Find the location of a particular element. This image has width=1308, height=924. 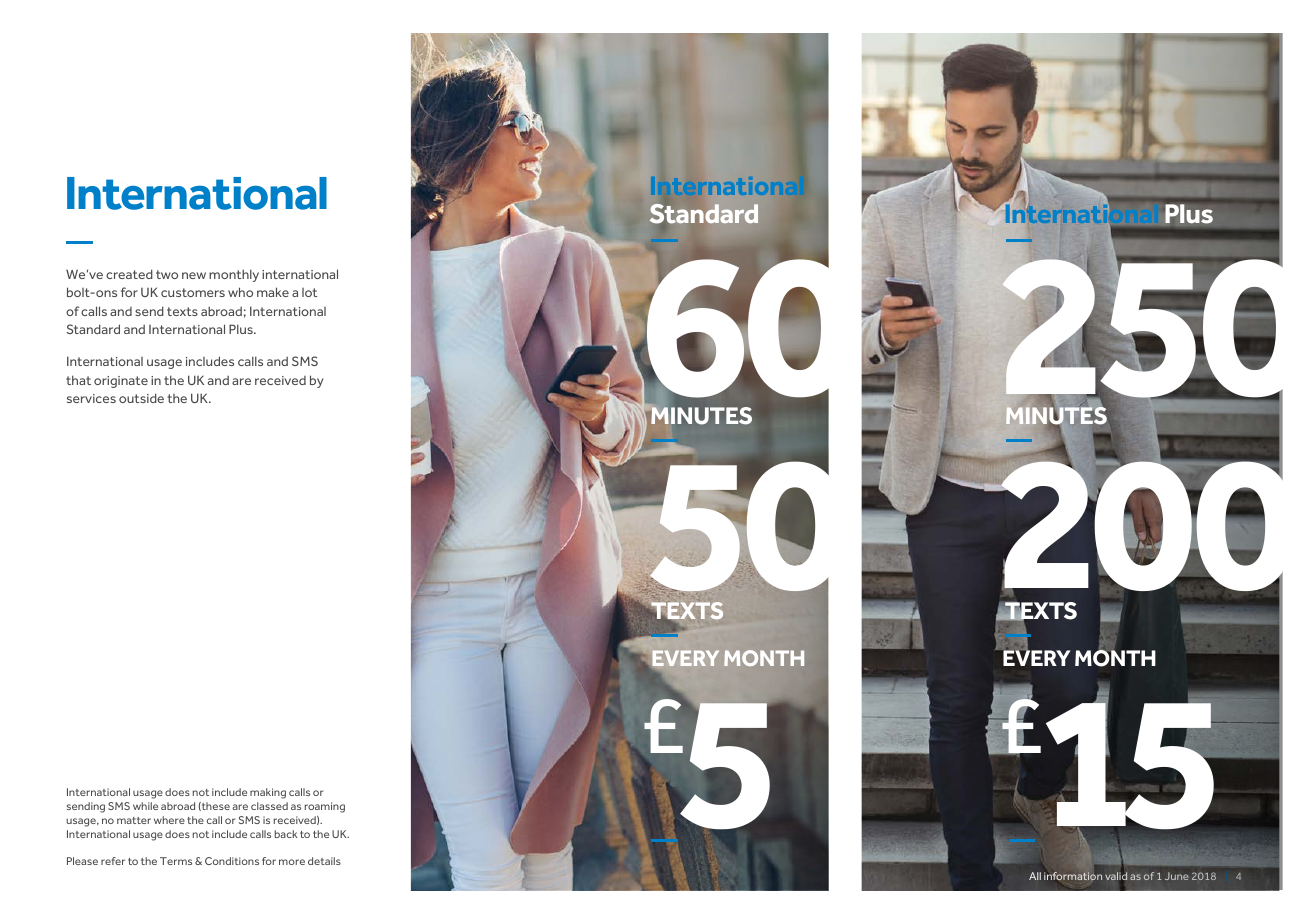

Conditions is located at coordinates (232, 861).
